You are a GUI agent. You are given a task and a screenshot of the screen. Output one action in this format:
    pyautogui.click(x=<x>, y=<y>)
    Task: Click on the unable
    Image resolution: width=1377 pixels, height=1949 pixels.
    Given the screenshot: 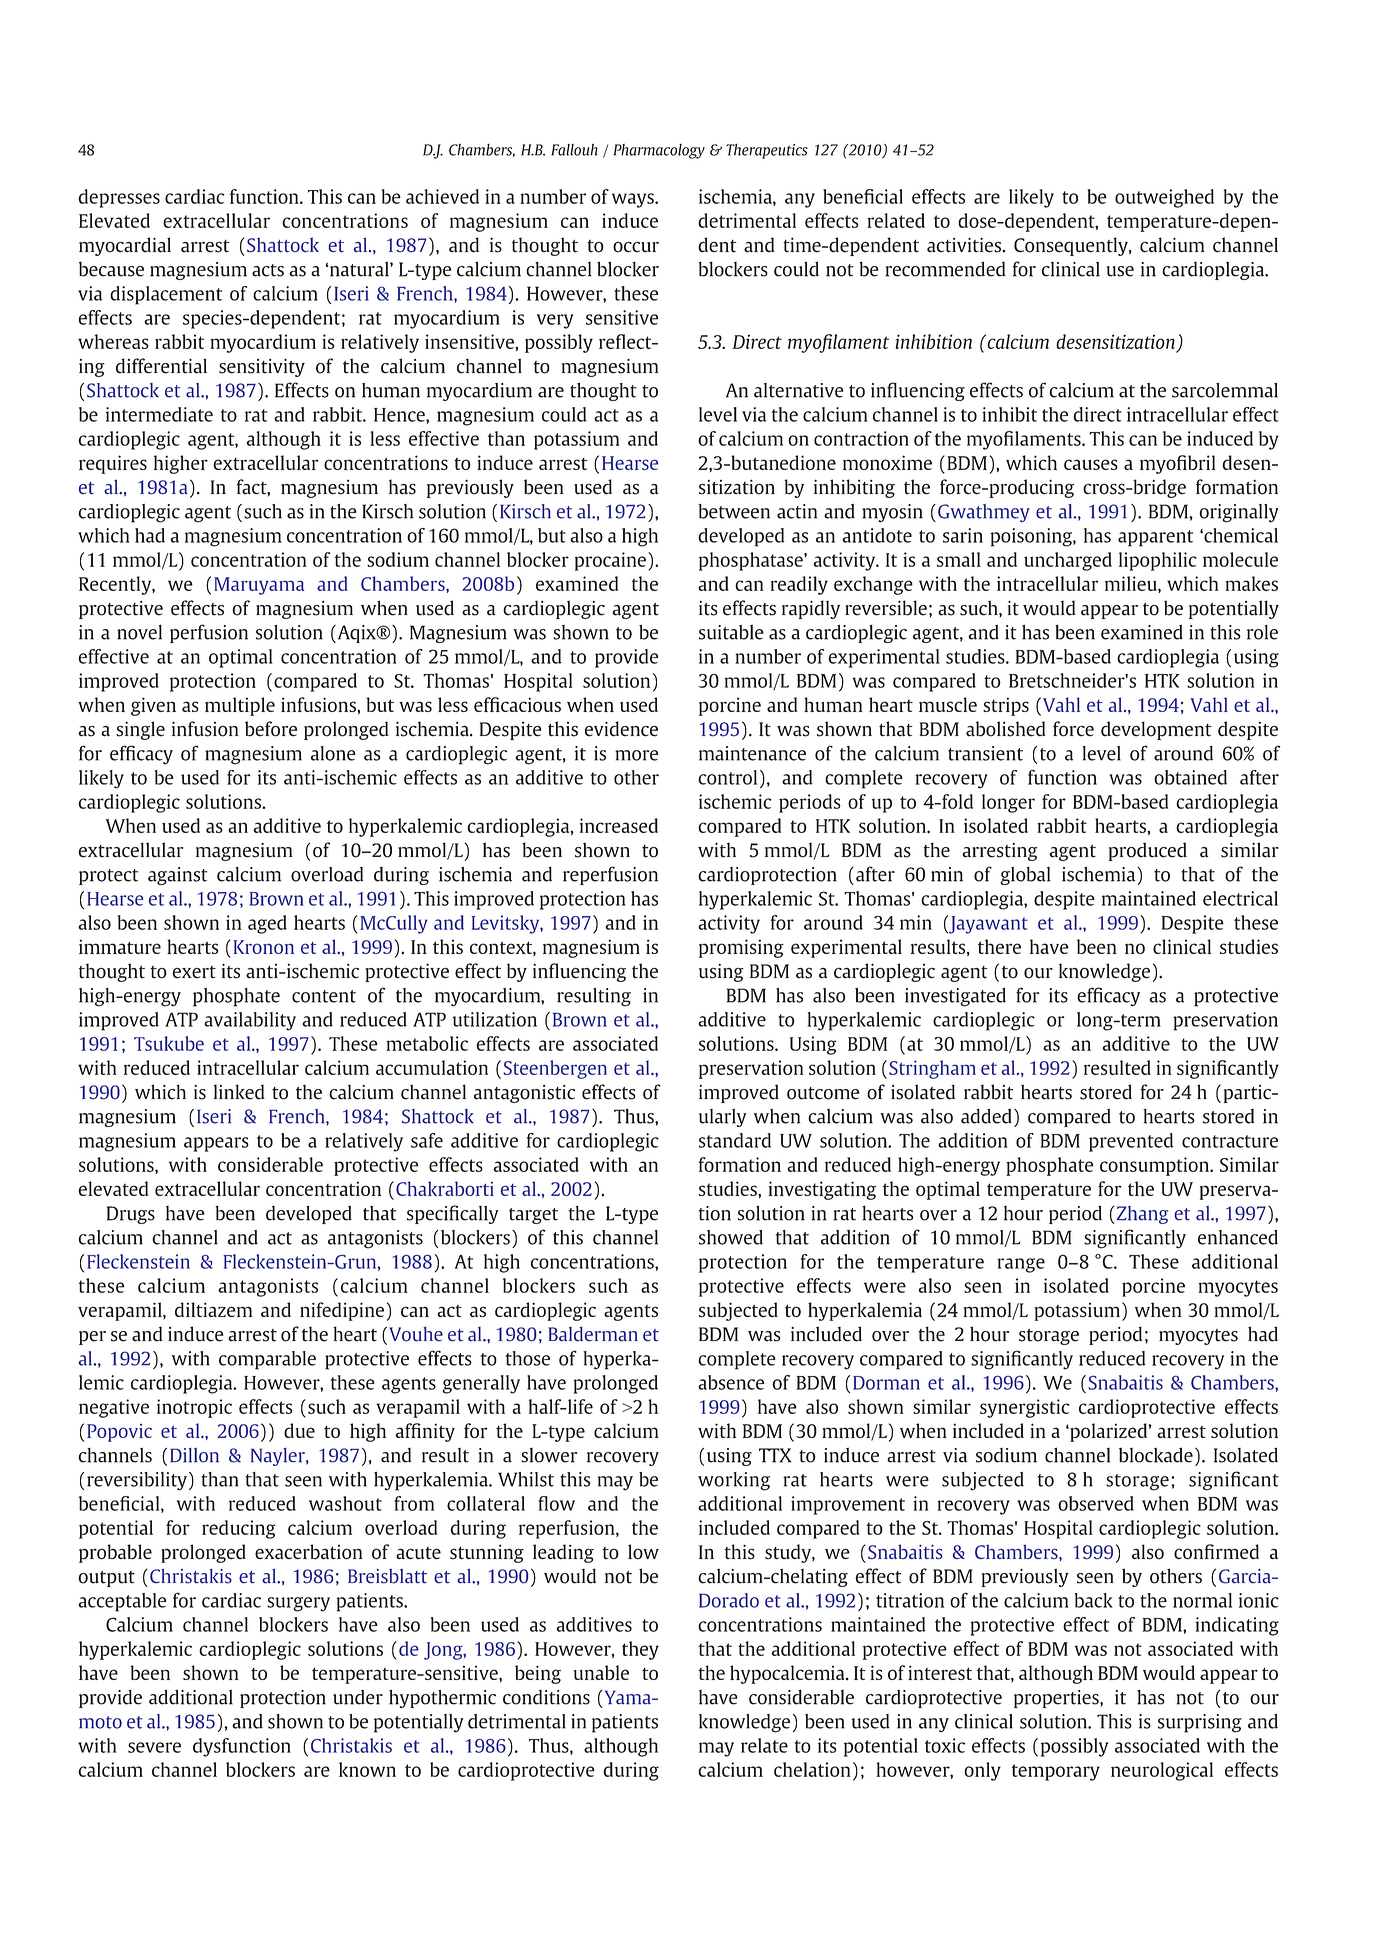 What is the action you would take?
    pyautogui.click(x=601, y=1672)
